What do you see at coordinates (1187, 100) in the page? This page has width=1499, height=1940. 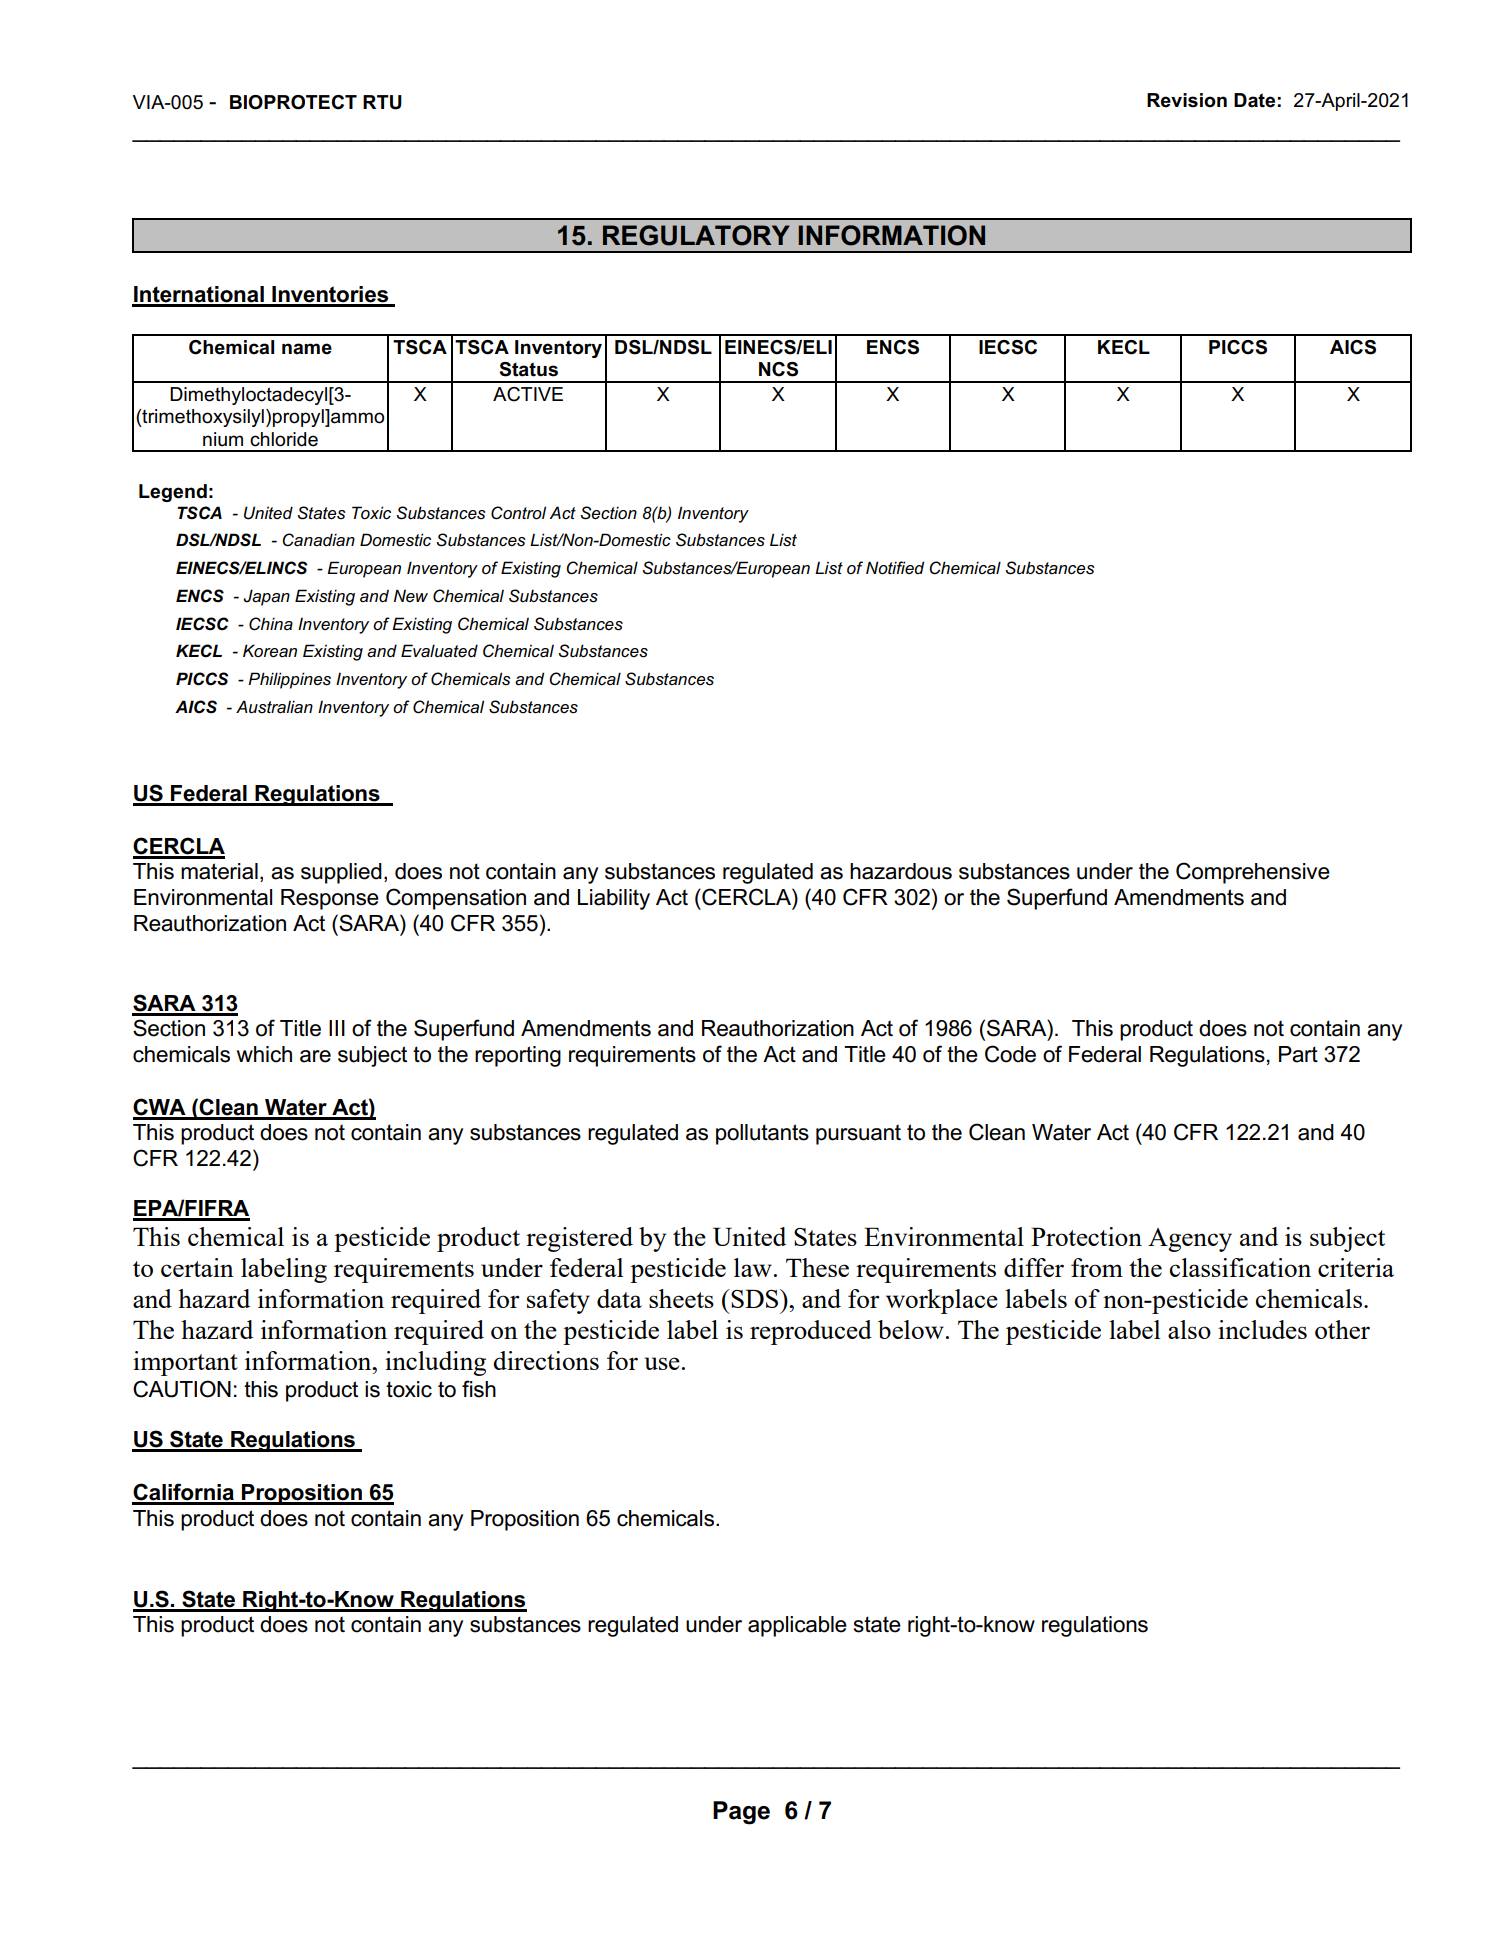 I see `Revision` at bounding box center [1187, 100].
